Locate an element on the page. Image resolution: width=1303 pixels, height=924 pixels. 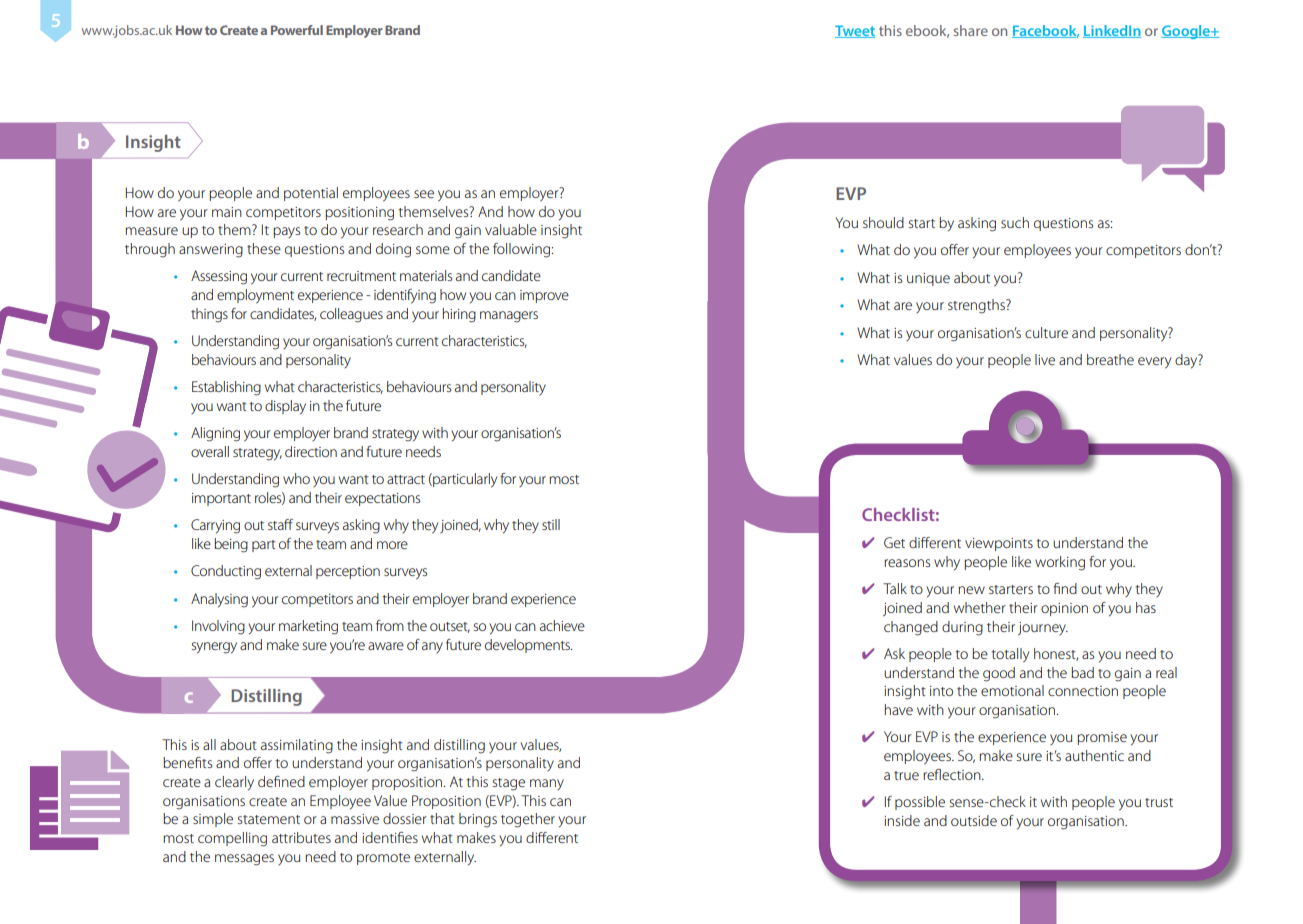
achieve is located at coordinates (562, 625).
